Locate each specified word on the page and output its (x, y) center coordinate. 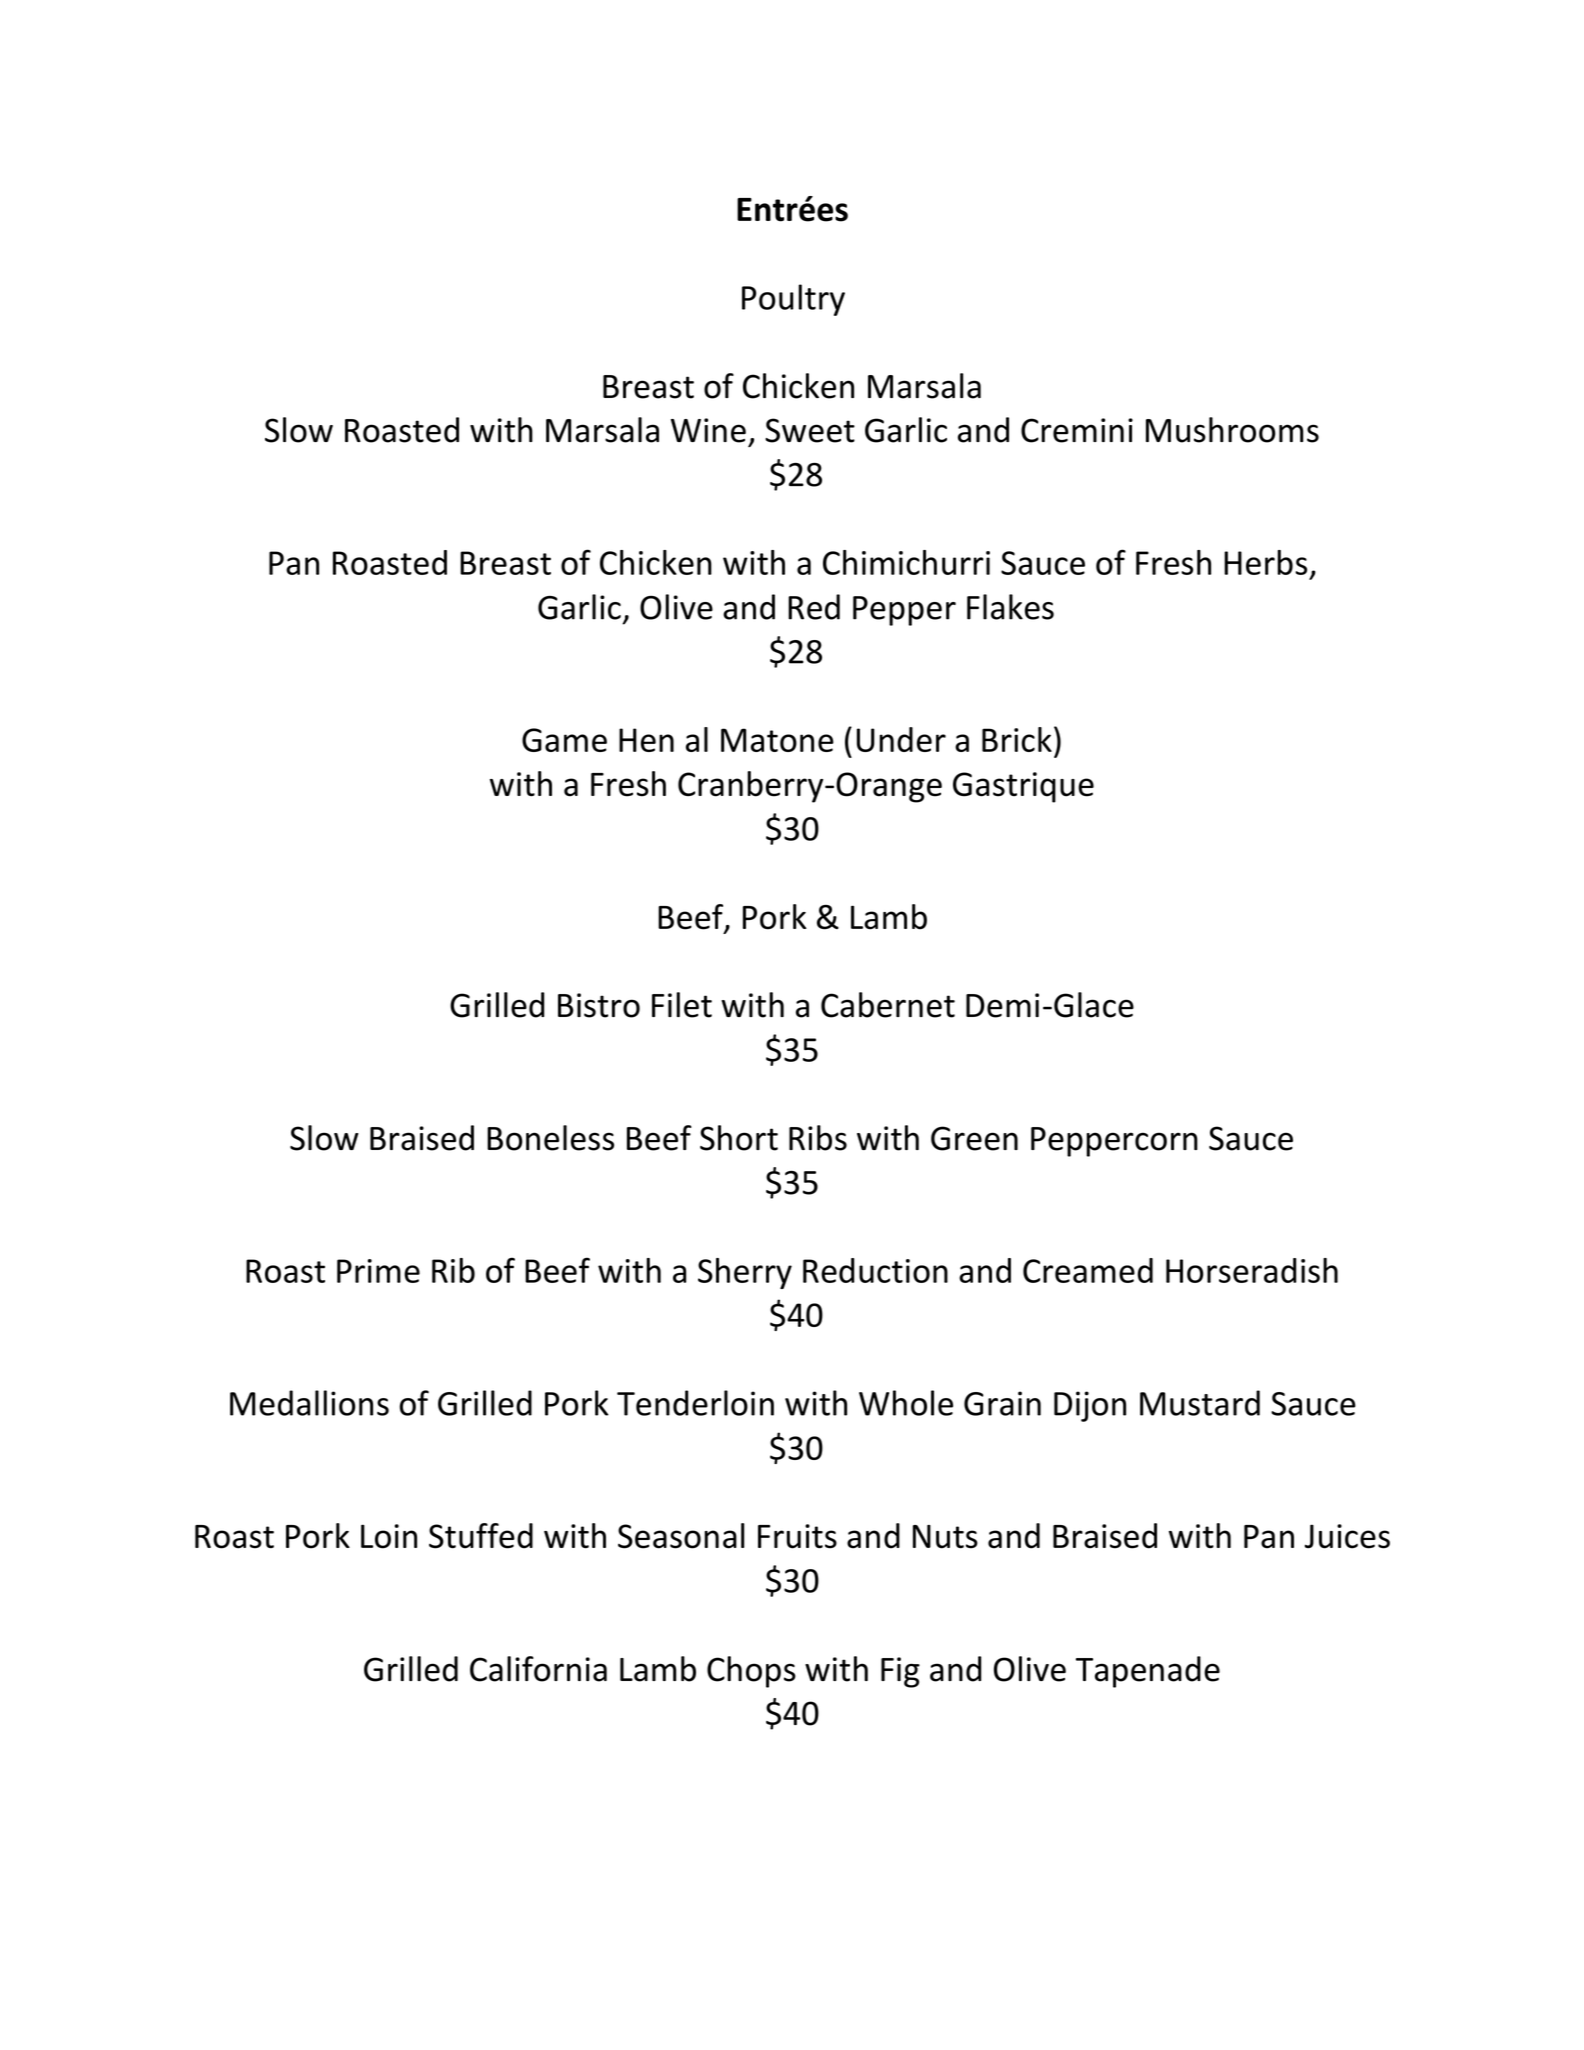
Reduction (875, 1270)
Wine (708, 430)
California (538, 1669)
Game (564, 740)
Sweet (810, 430)
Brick (1017, 739)
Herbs (1265, 562)
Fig (900, 1672)
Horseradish (1252, 1270)
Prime (378, 1271)
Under (901, 739)
